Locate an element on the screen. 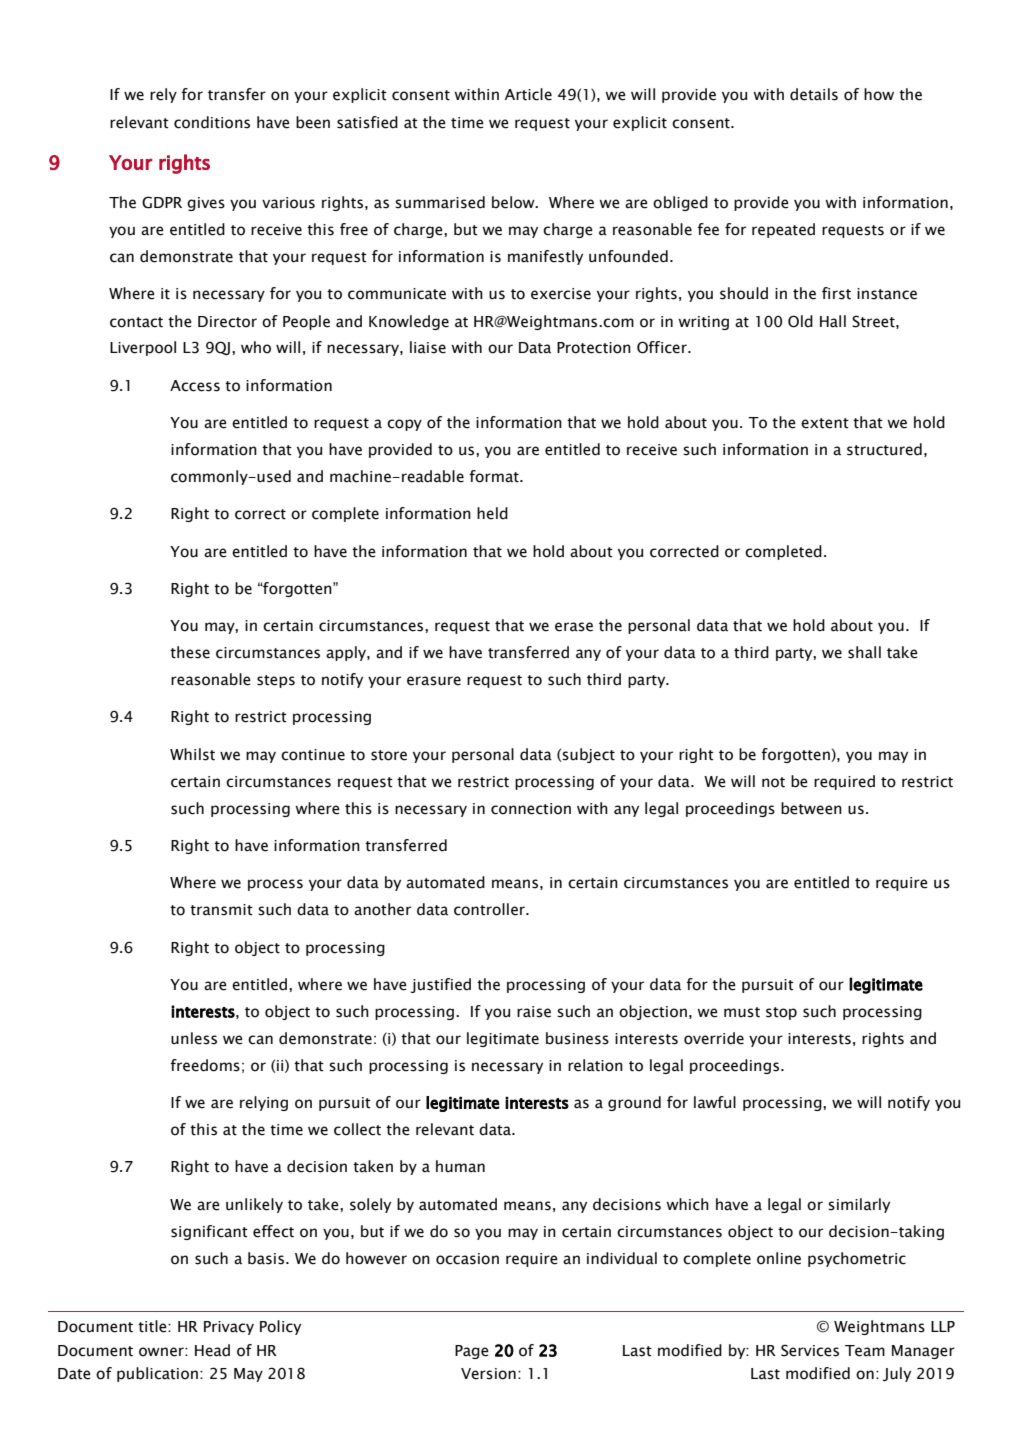 This screenshot has width=1012, height=1432. connection is located at coordinates (531, 809).
